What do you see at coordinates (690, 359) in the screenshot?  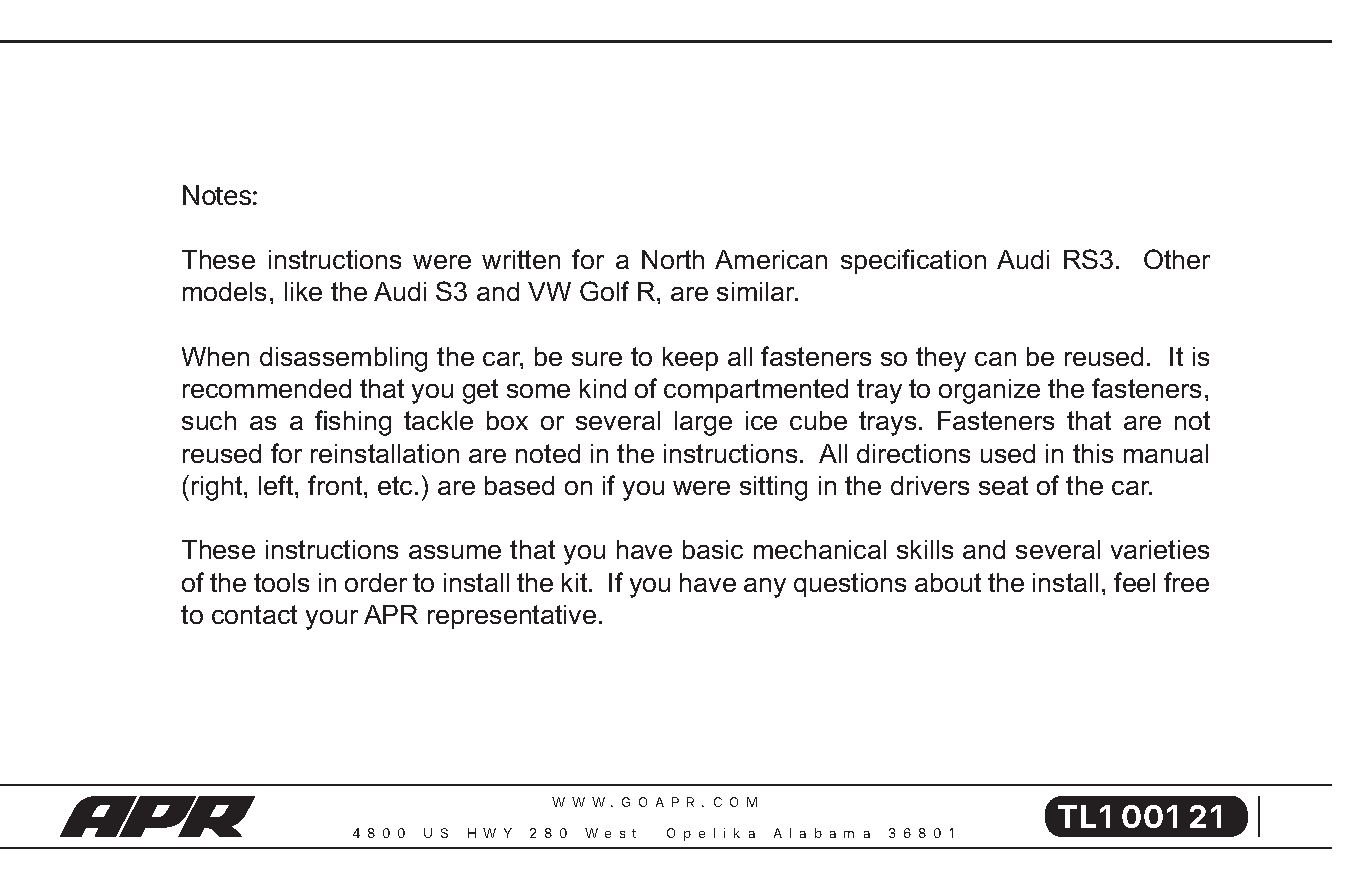 I see `keep` at bounding box center [690, 359].
